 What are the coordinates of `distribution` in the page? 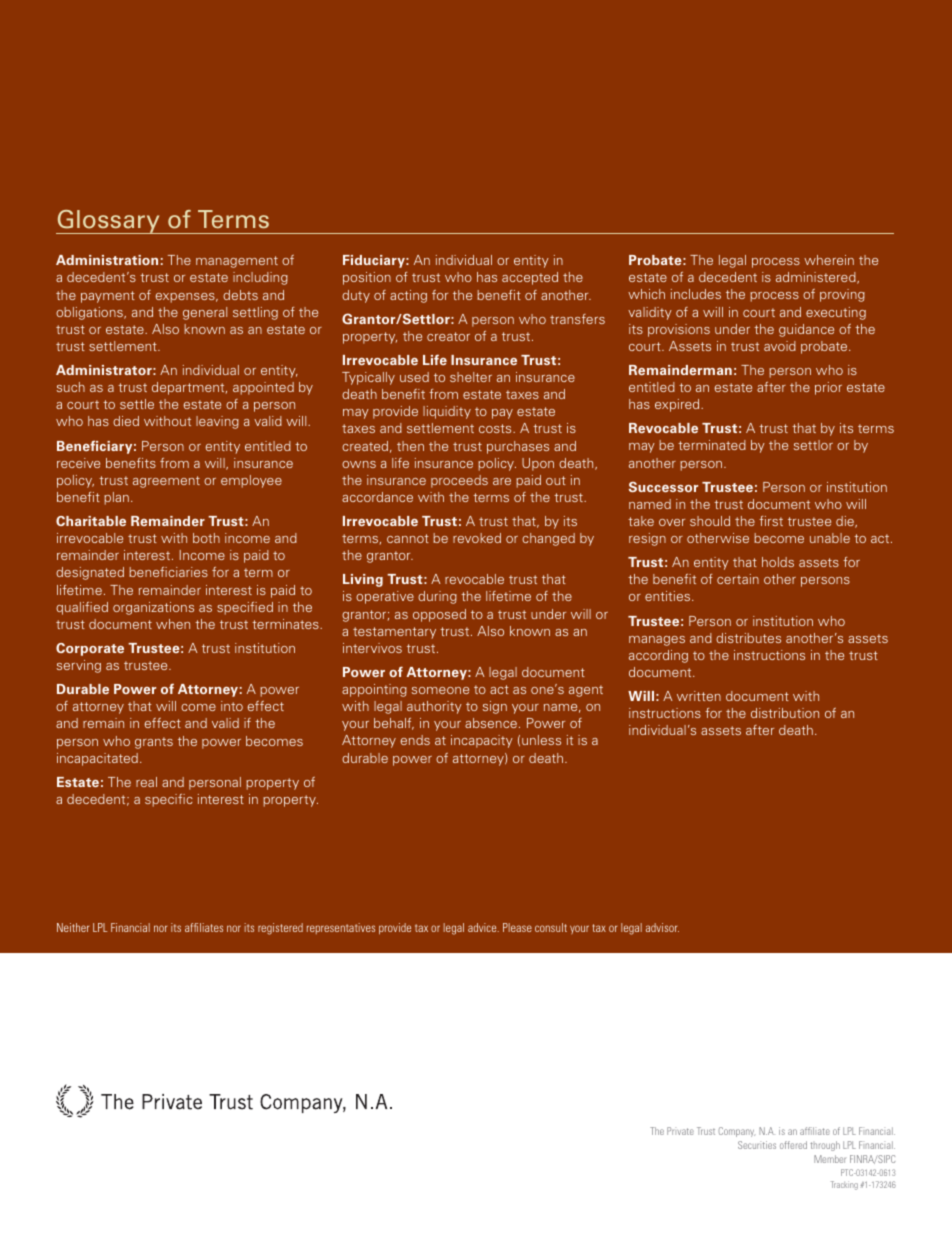 It's located at (785, 713).
